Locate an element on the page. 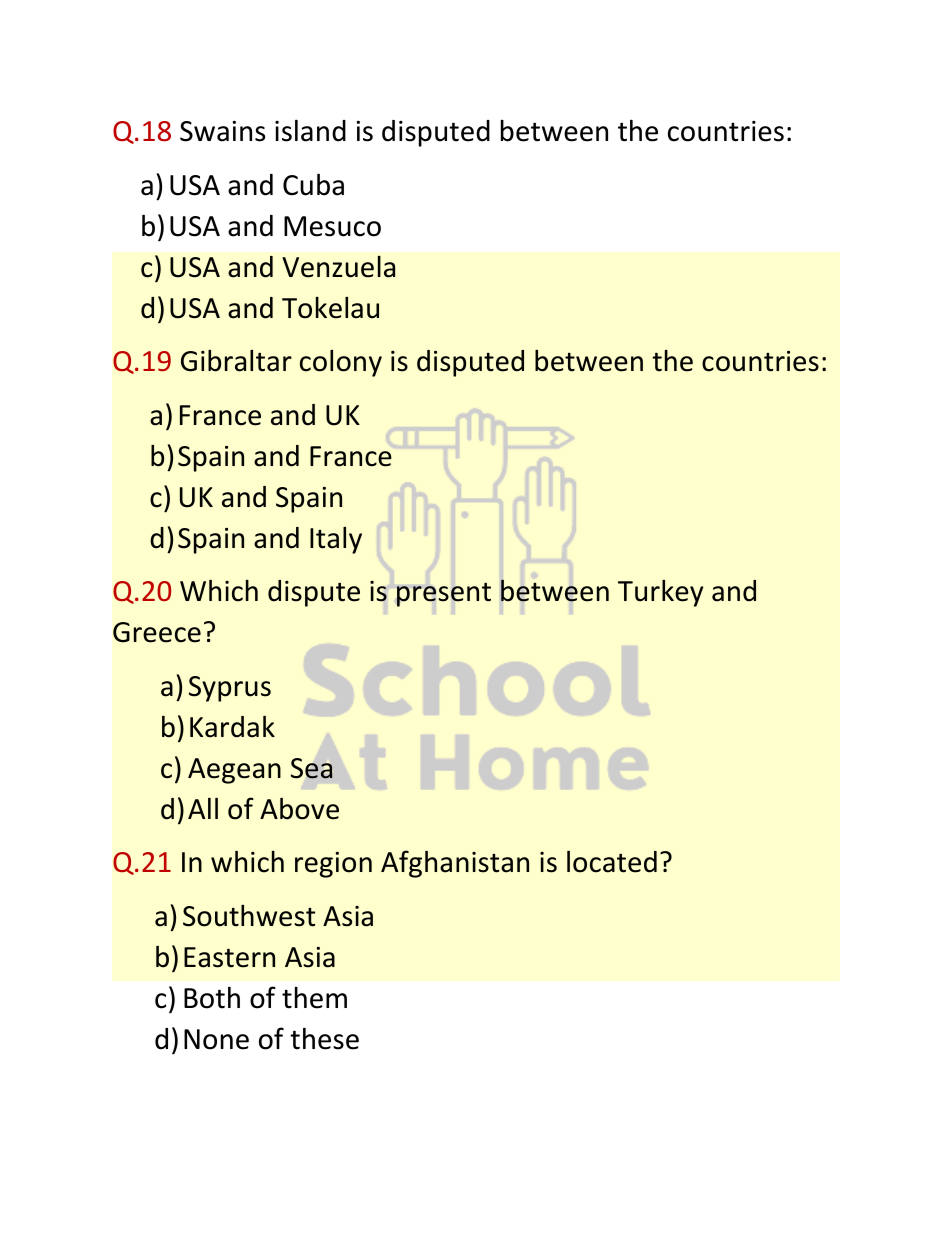  colony is located at coordinates (341, 363).
